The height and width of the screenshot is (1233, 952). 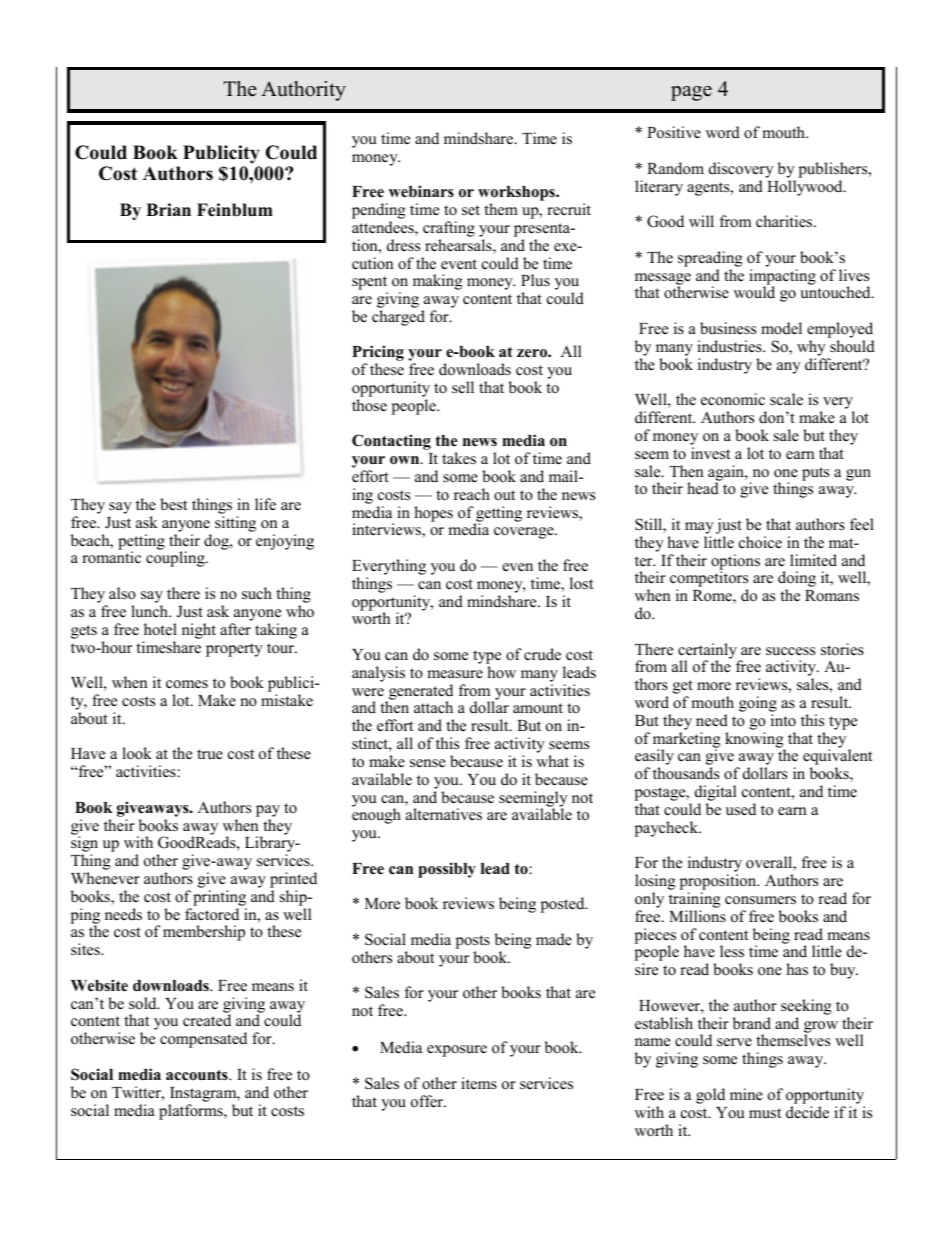 I want to click on page, so click(x=691, y=93).
